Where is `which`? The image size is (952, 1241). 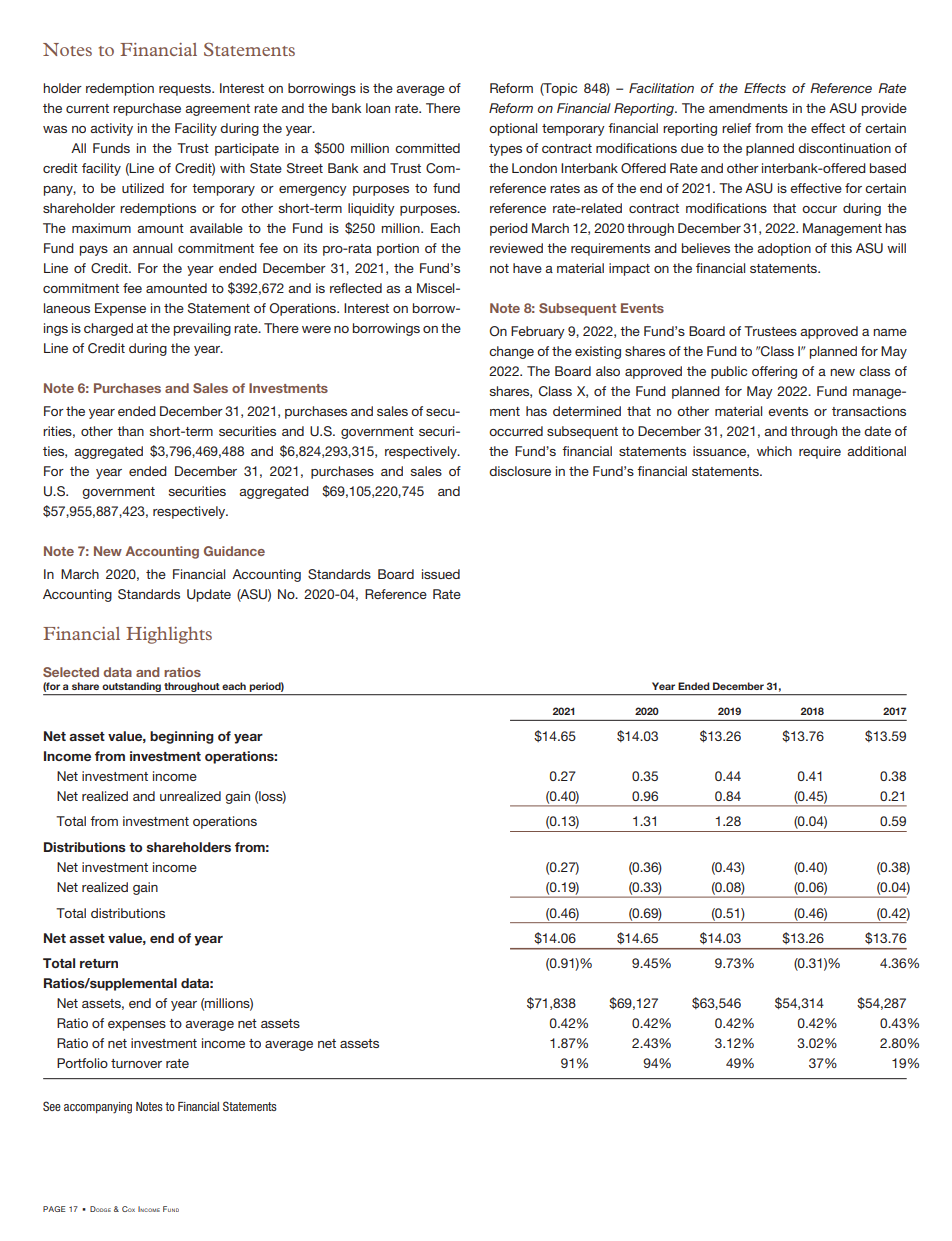 which is located at coordinates (774, 451).
